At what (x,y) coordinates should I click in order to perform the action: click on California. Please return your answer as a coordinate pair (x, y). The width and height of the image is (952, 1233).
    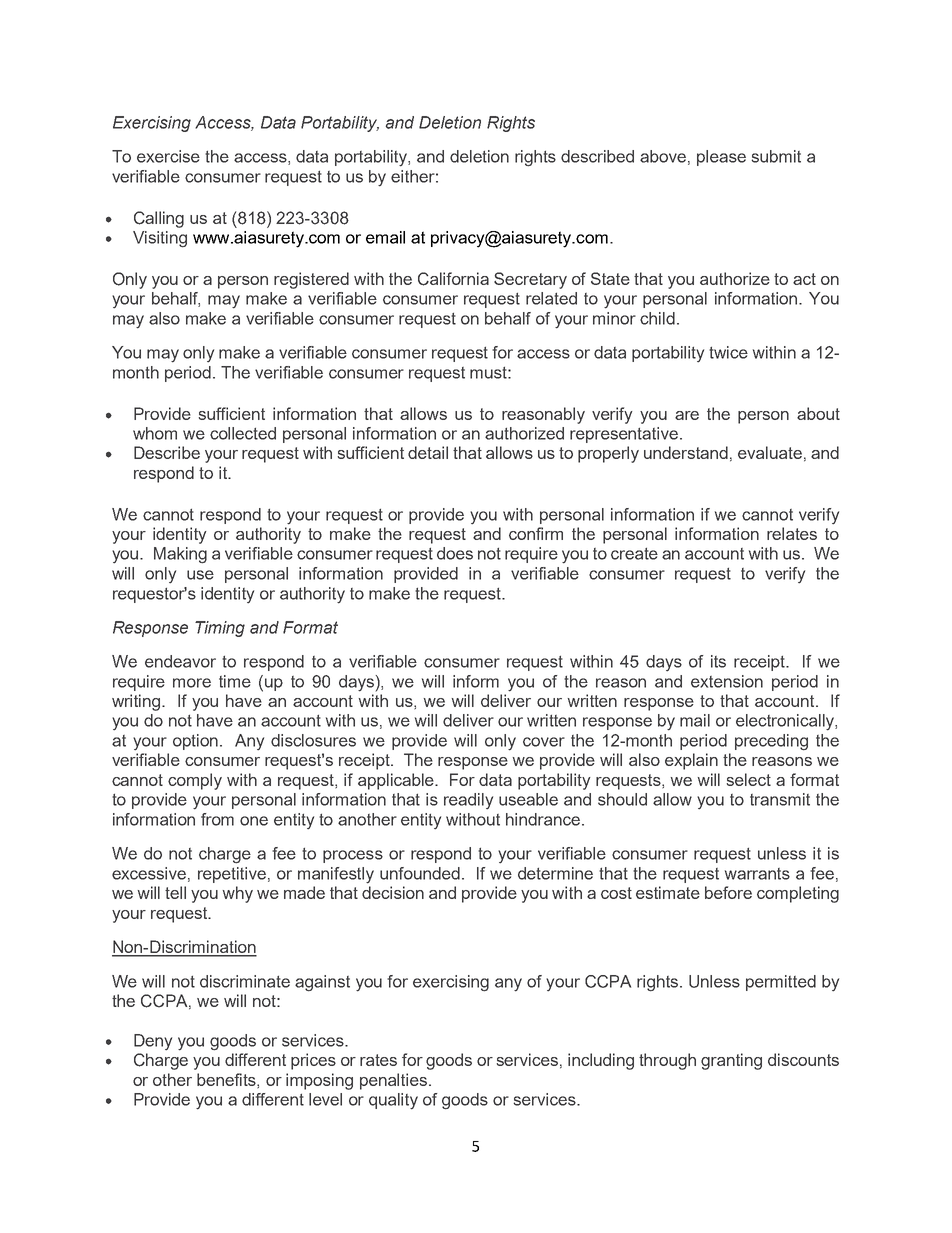
    Looking at the image, I should click on (453, 279).
